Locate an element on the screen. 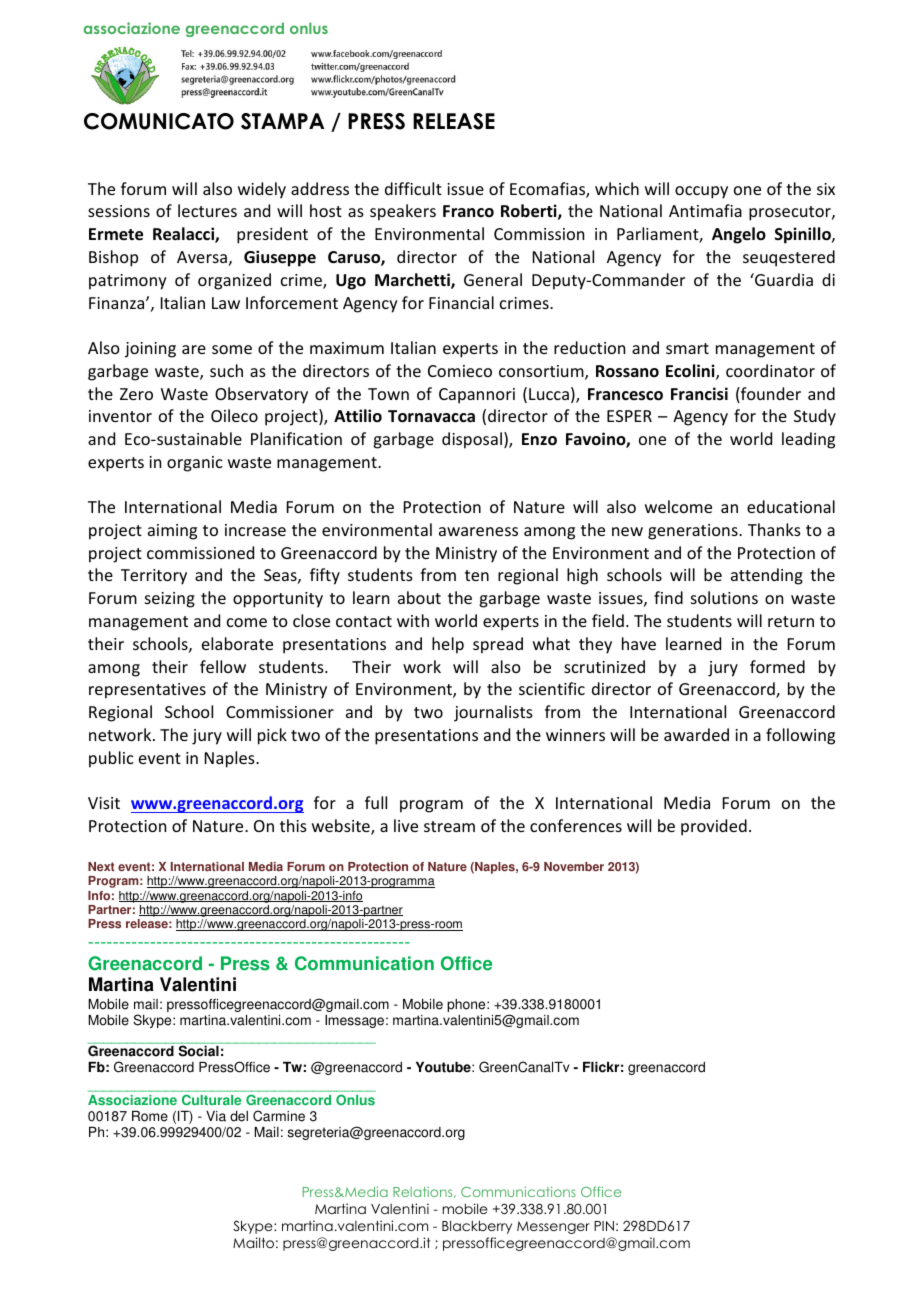  Via is located at coordinates (216, 1116).
